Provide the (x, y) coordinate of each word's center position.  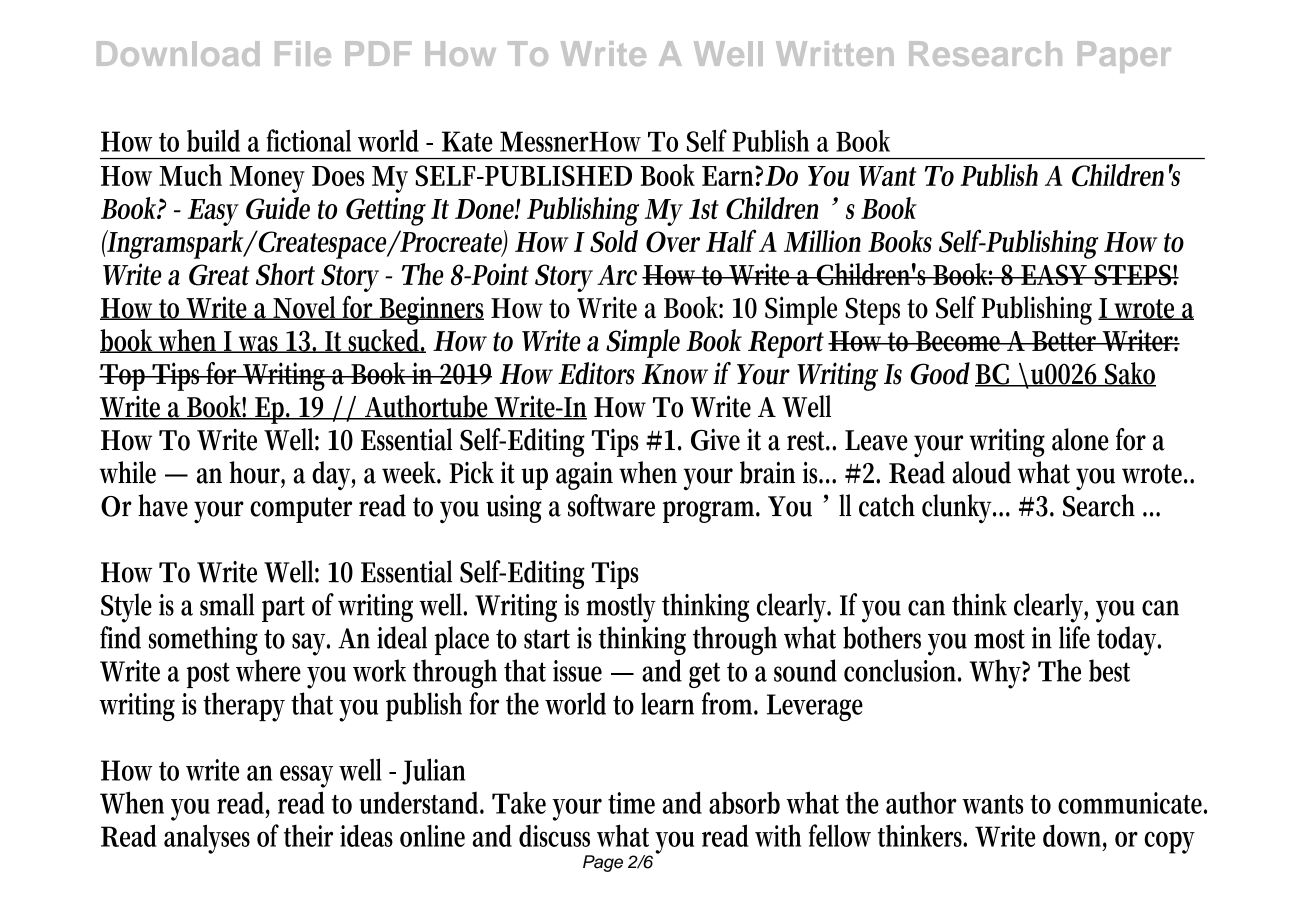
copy (1169, 842)
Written (835, 53)
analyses (207, 839)
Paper (1124, 57)
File (303, 53)
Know (677, 374)
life (1074, 637)
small (227, 604)
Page (603, 863)
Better (1065, 341)
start (547, 639)
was (260, 344)
